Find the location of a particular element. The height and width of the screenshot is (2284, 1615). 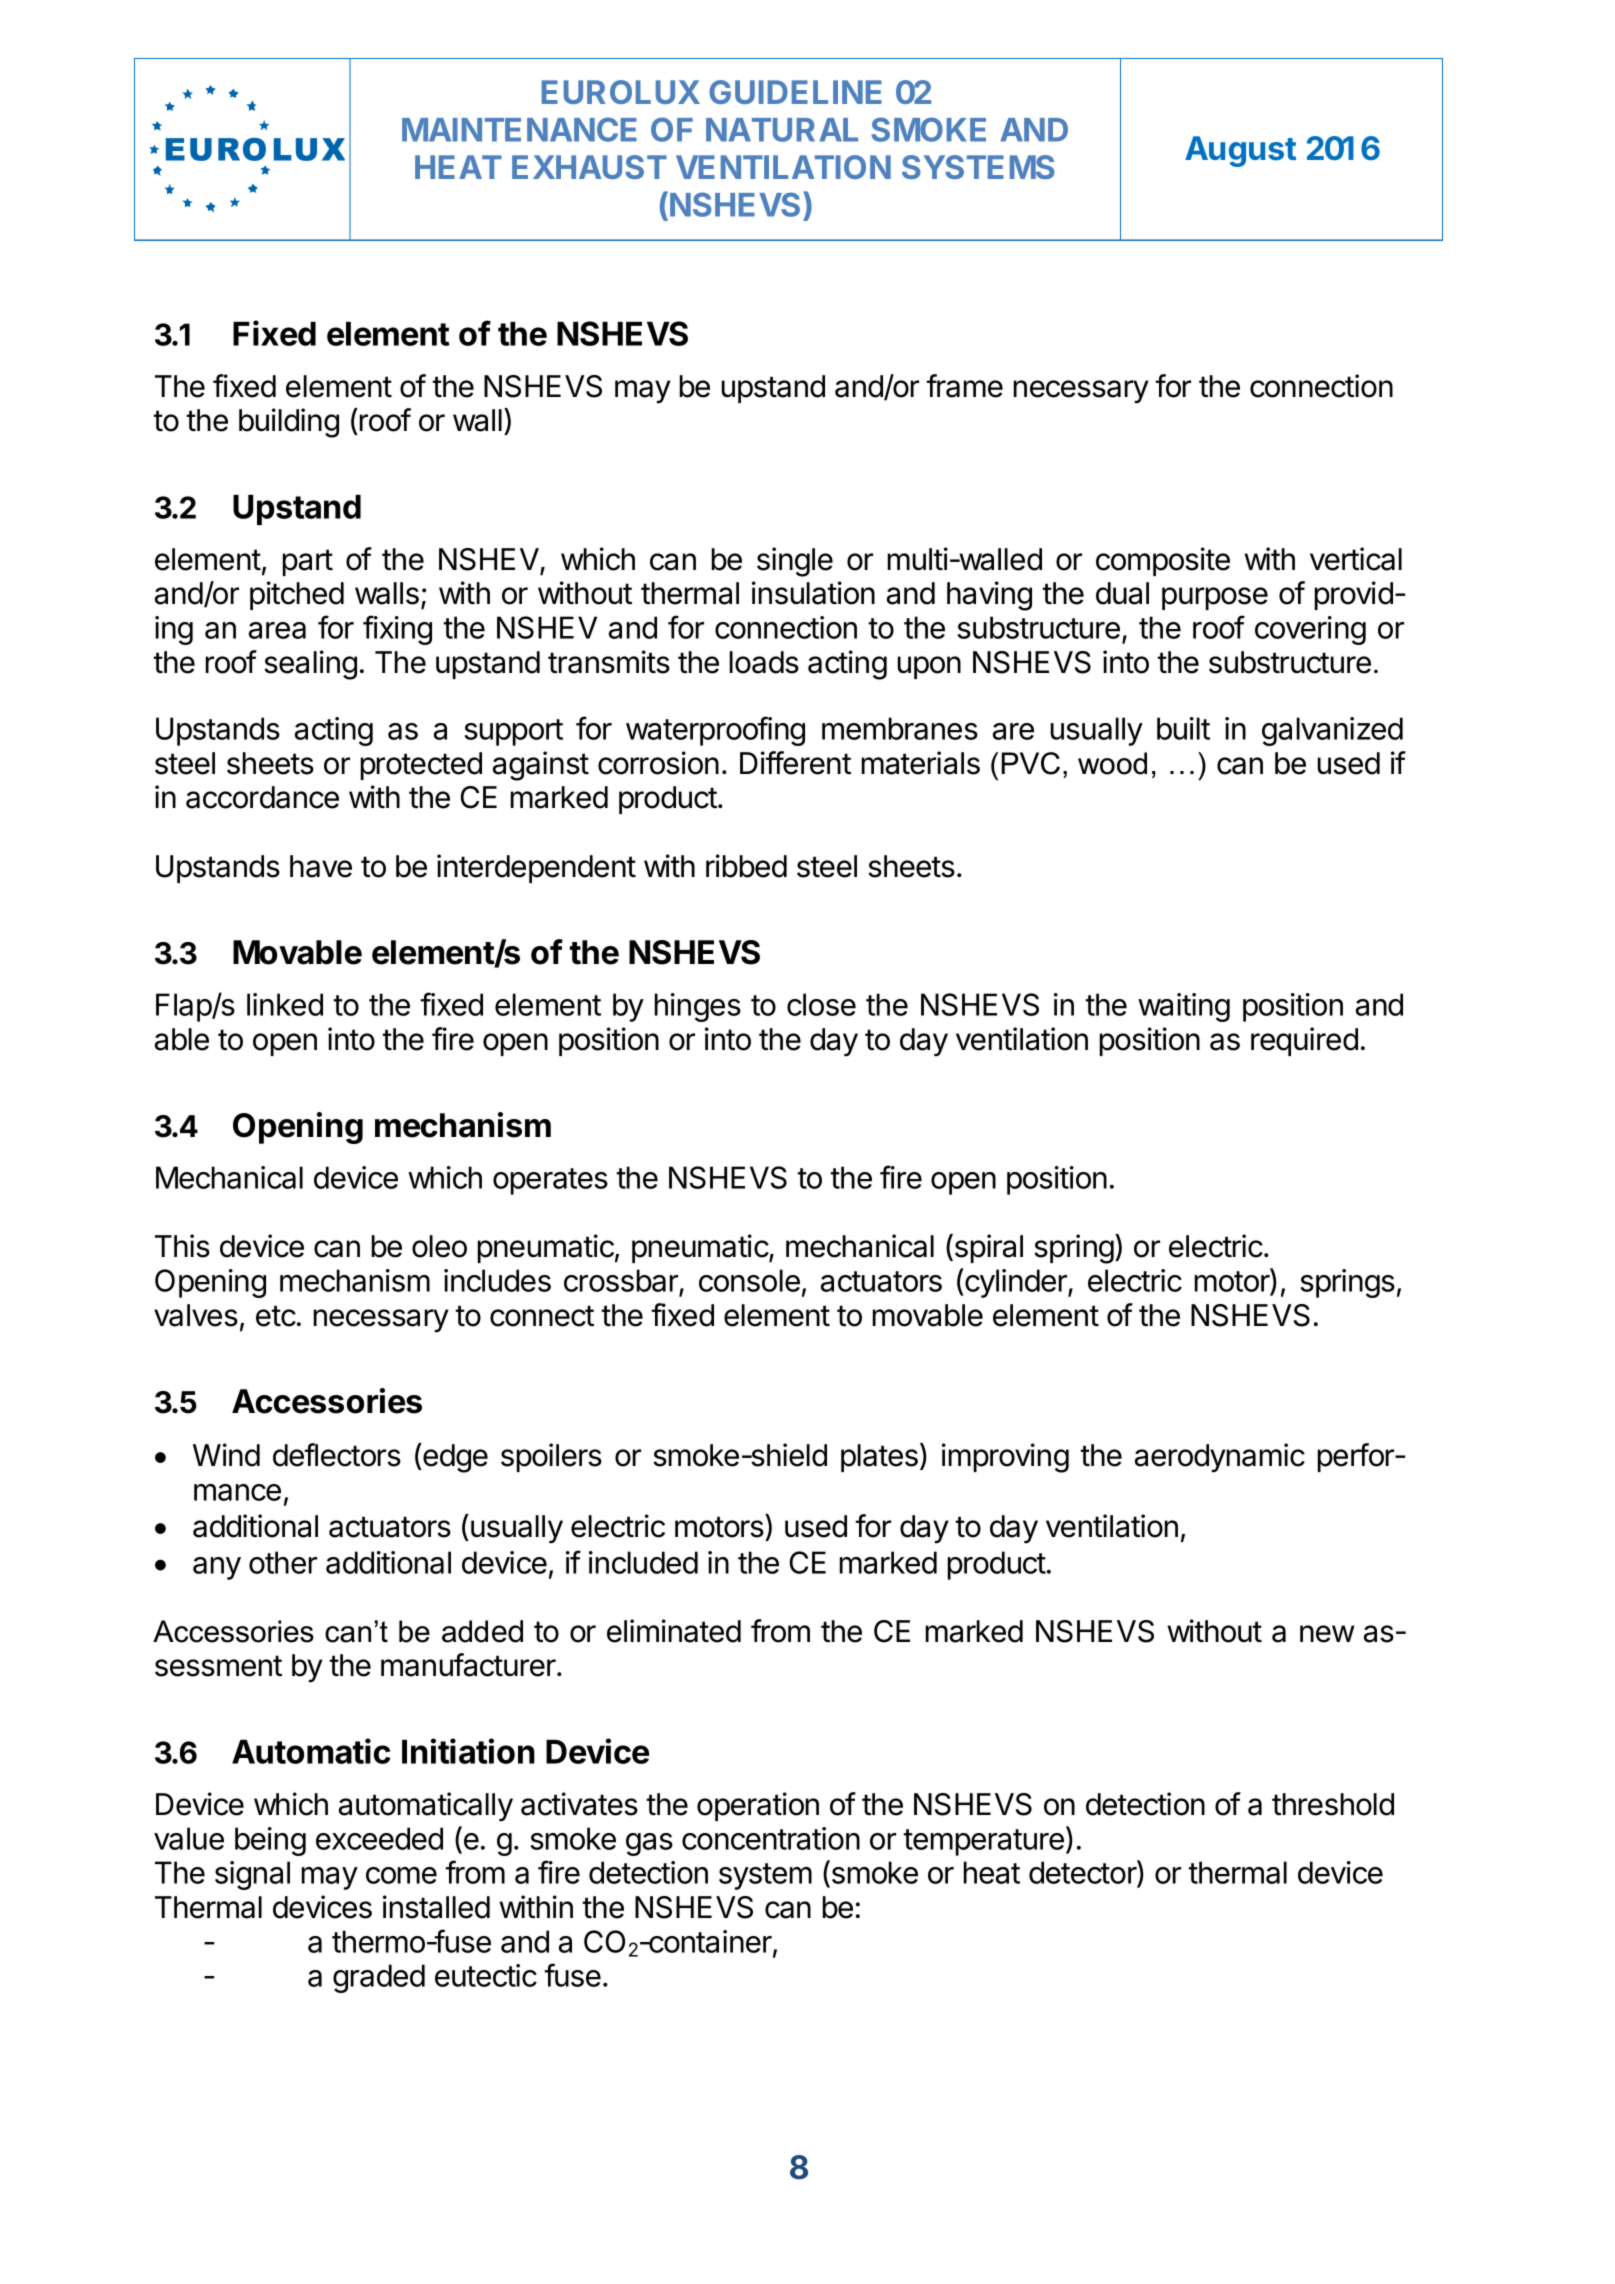

waiting is located at coordinates (1184, 1007).
